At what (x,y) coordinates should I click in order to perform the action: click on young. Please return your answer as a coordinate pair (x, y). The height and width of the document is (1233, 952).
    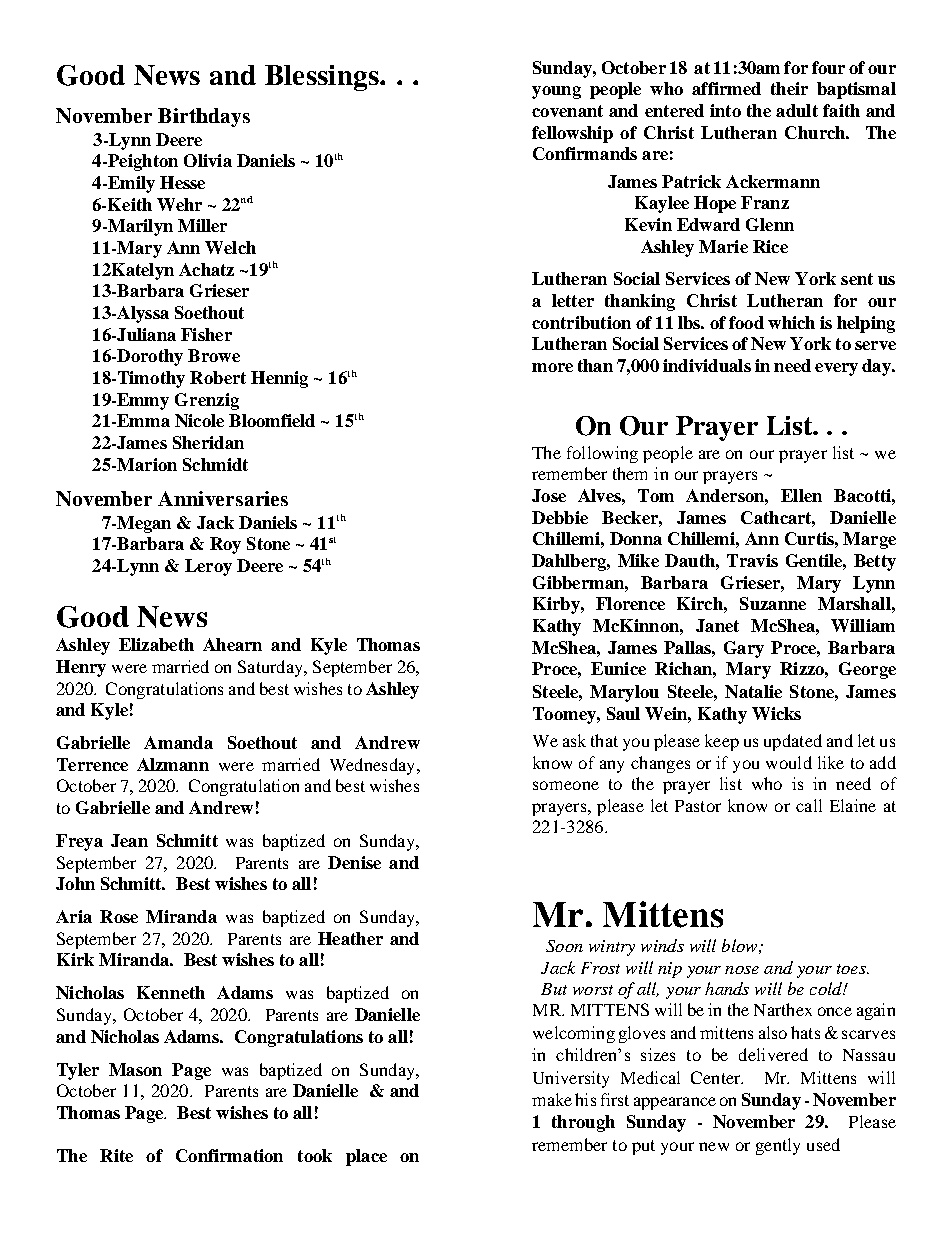
    Looking at the image, I should click on (556, 92).
